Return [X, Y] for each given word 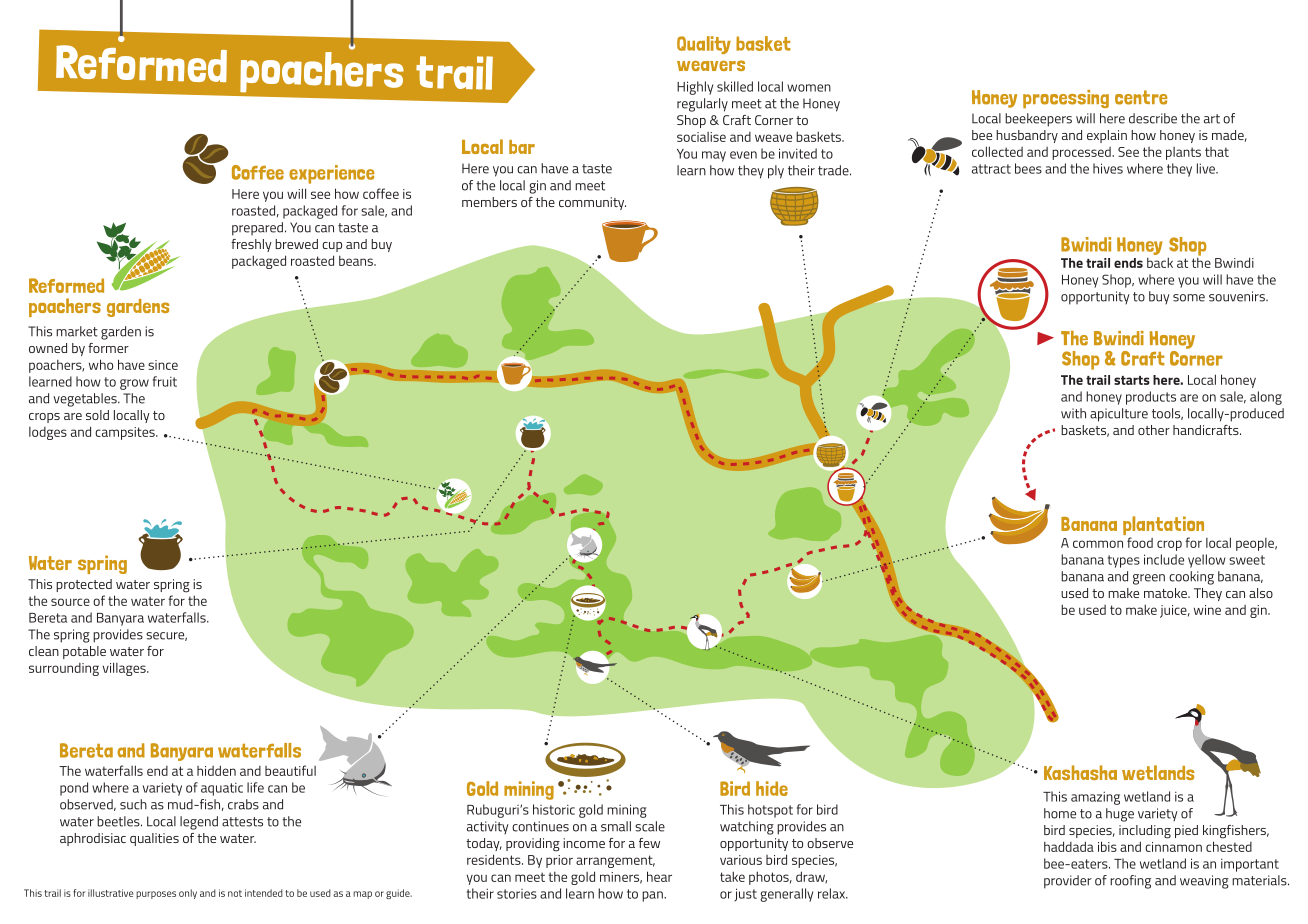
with [1073, 413]
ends [1128, 263]
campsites [126, 433]
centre [1141, 97]
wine [1207, 610]
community [592, 203]
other [1154, 430]
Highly [695, 88]
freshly [251, 245]
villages [125, 669]
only [188, 894]
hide [772, 788]
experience [332, 174]
